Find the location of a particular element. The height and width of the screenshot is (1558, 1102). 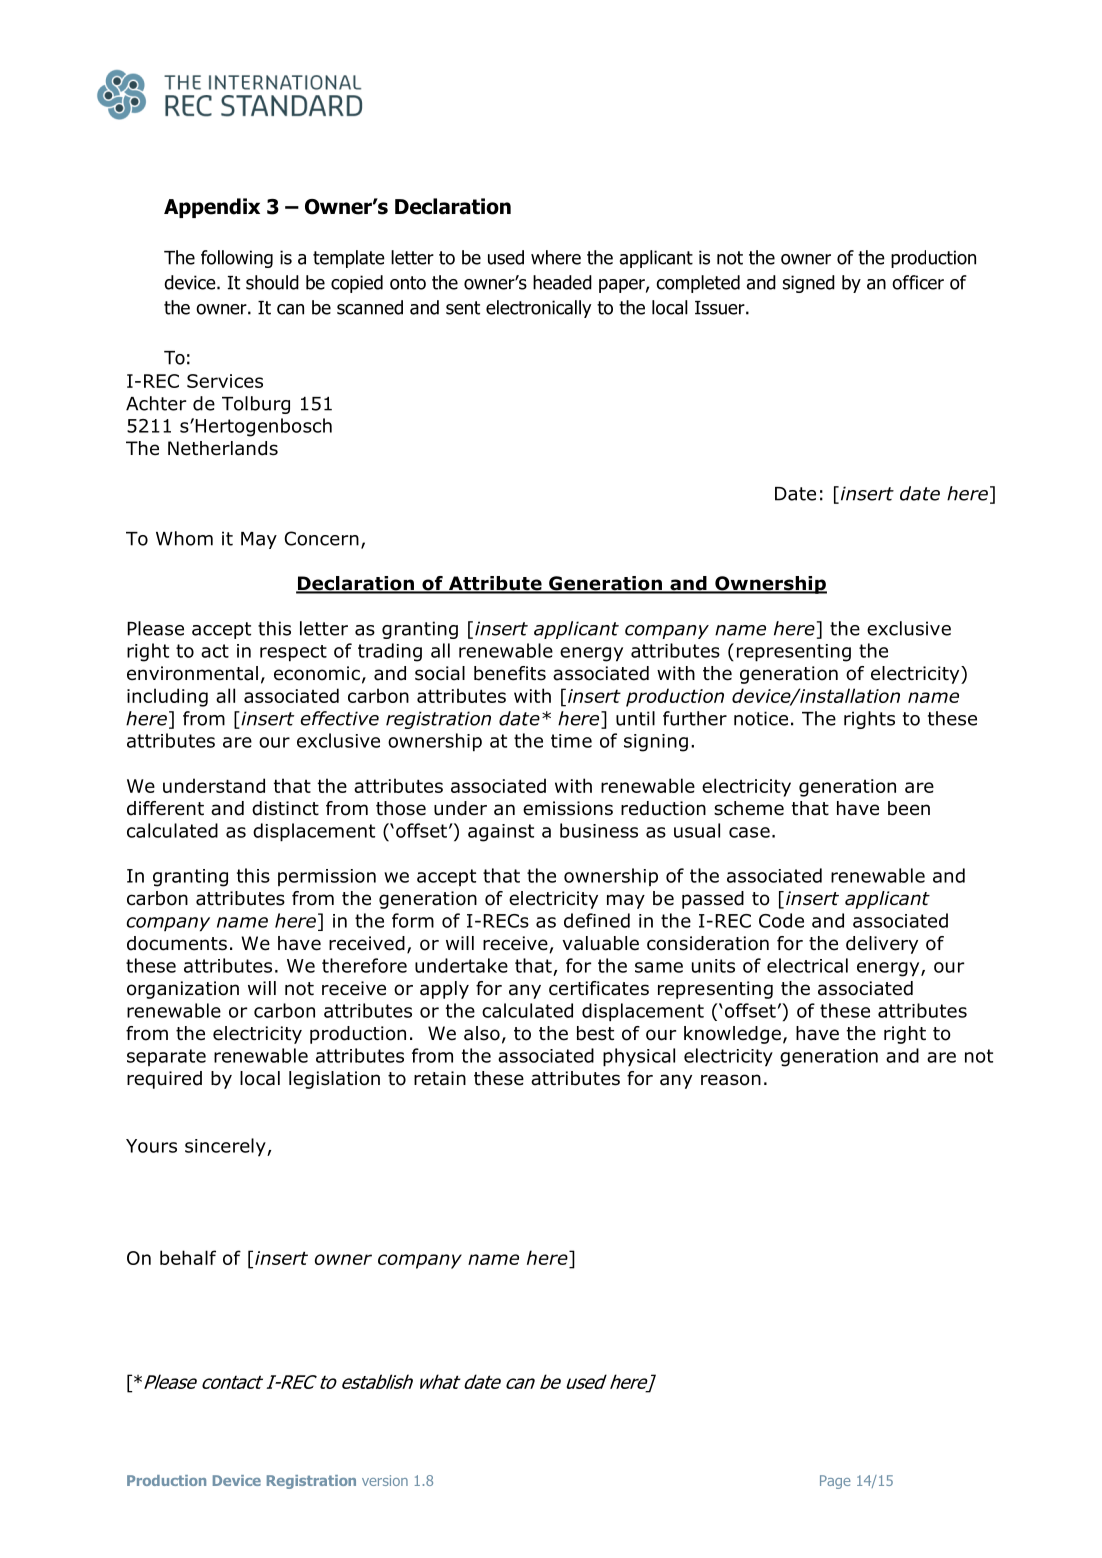

headed is located at coordinates (562, 282).
